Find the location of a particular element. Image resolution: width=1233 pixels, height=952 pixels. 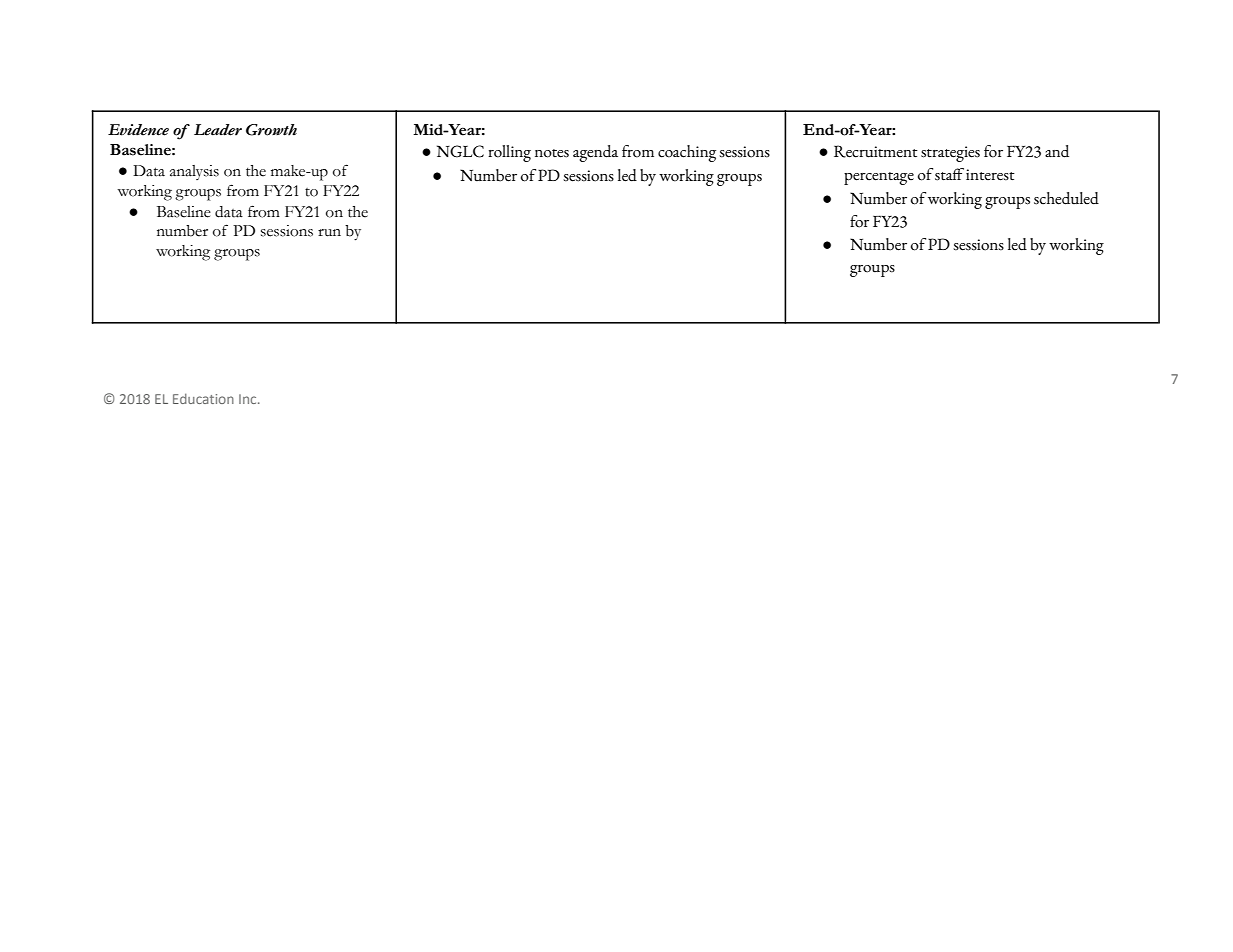

scheduled is located at coordinates (1066, 198).
